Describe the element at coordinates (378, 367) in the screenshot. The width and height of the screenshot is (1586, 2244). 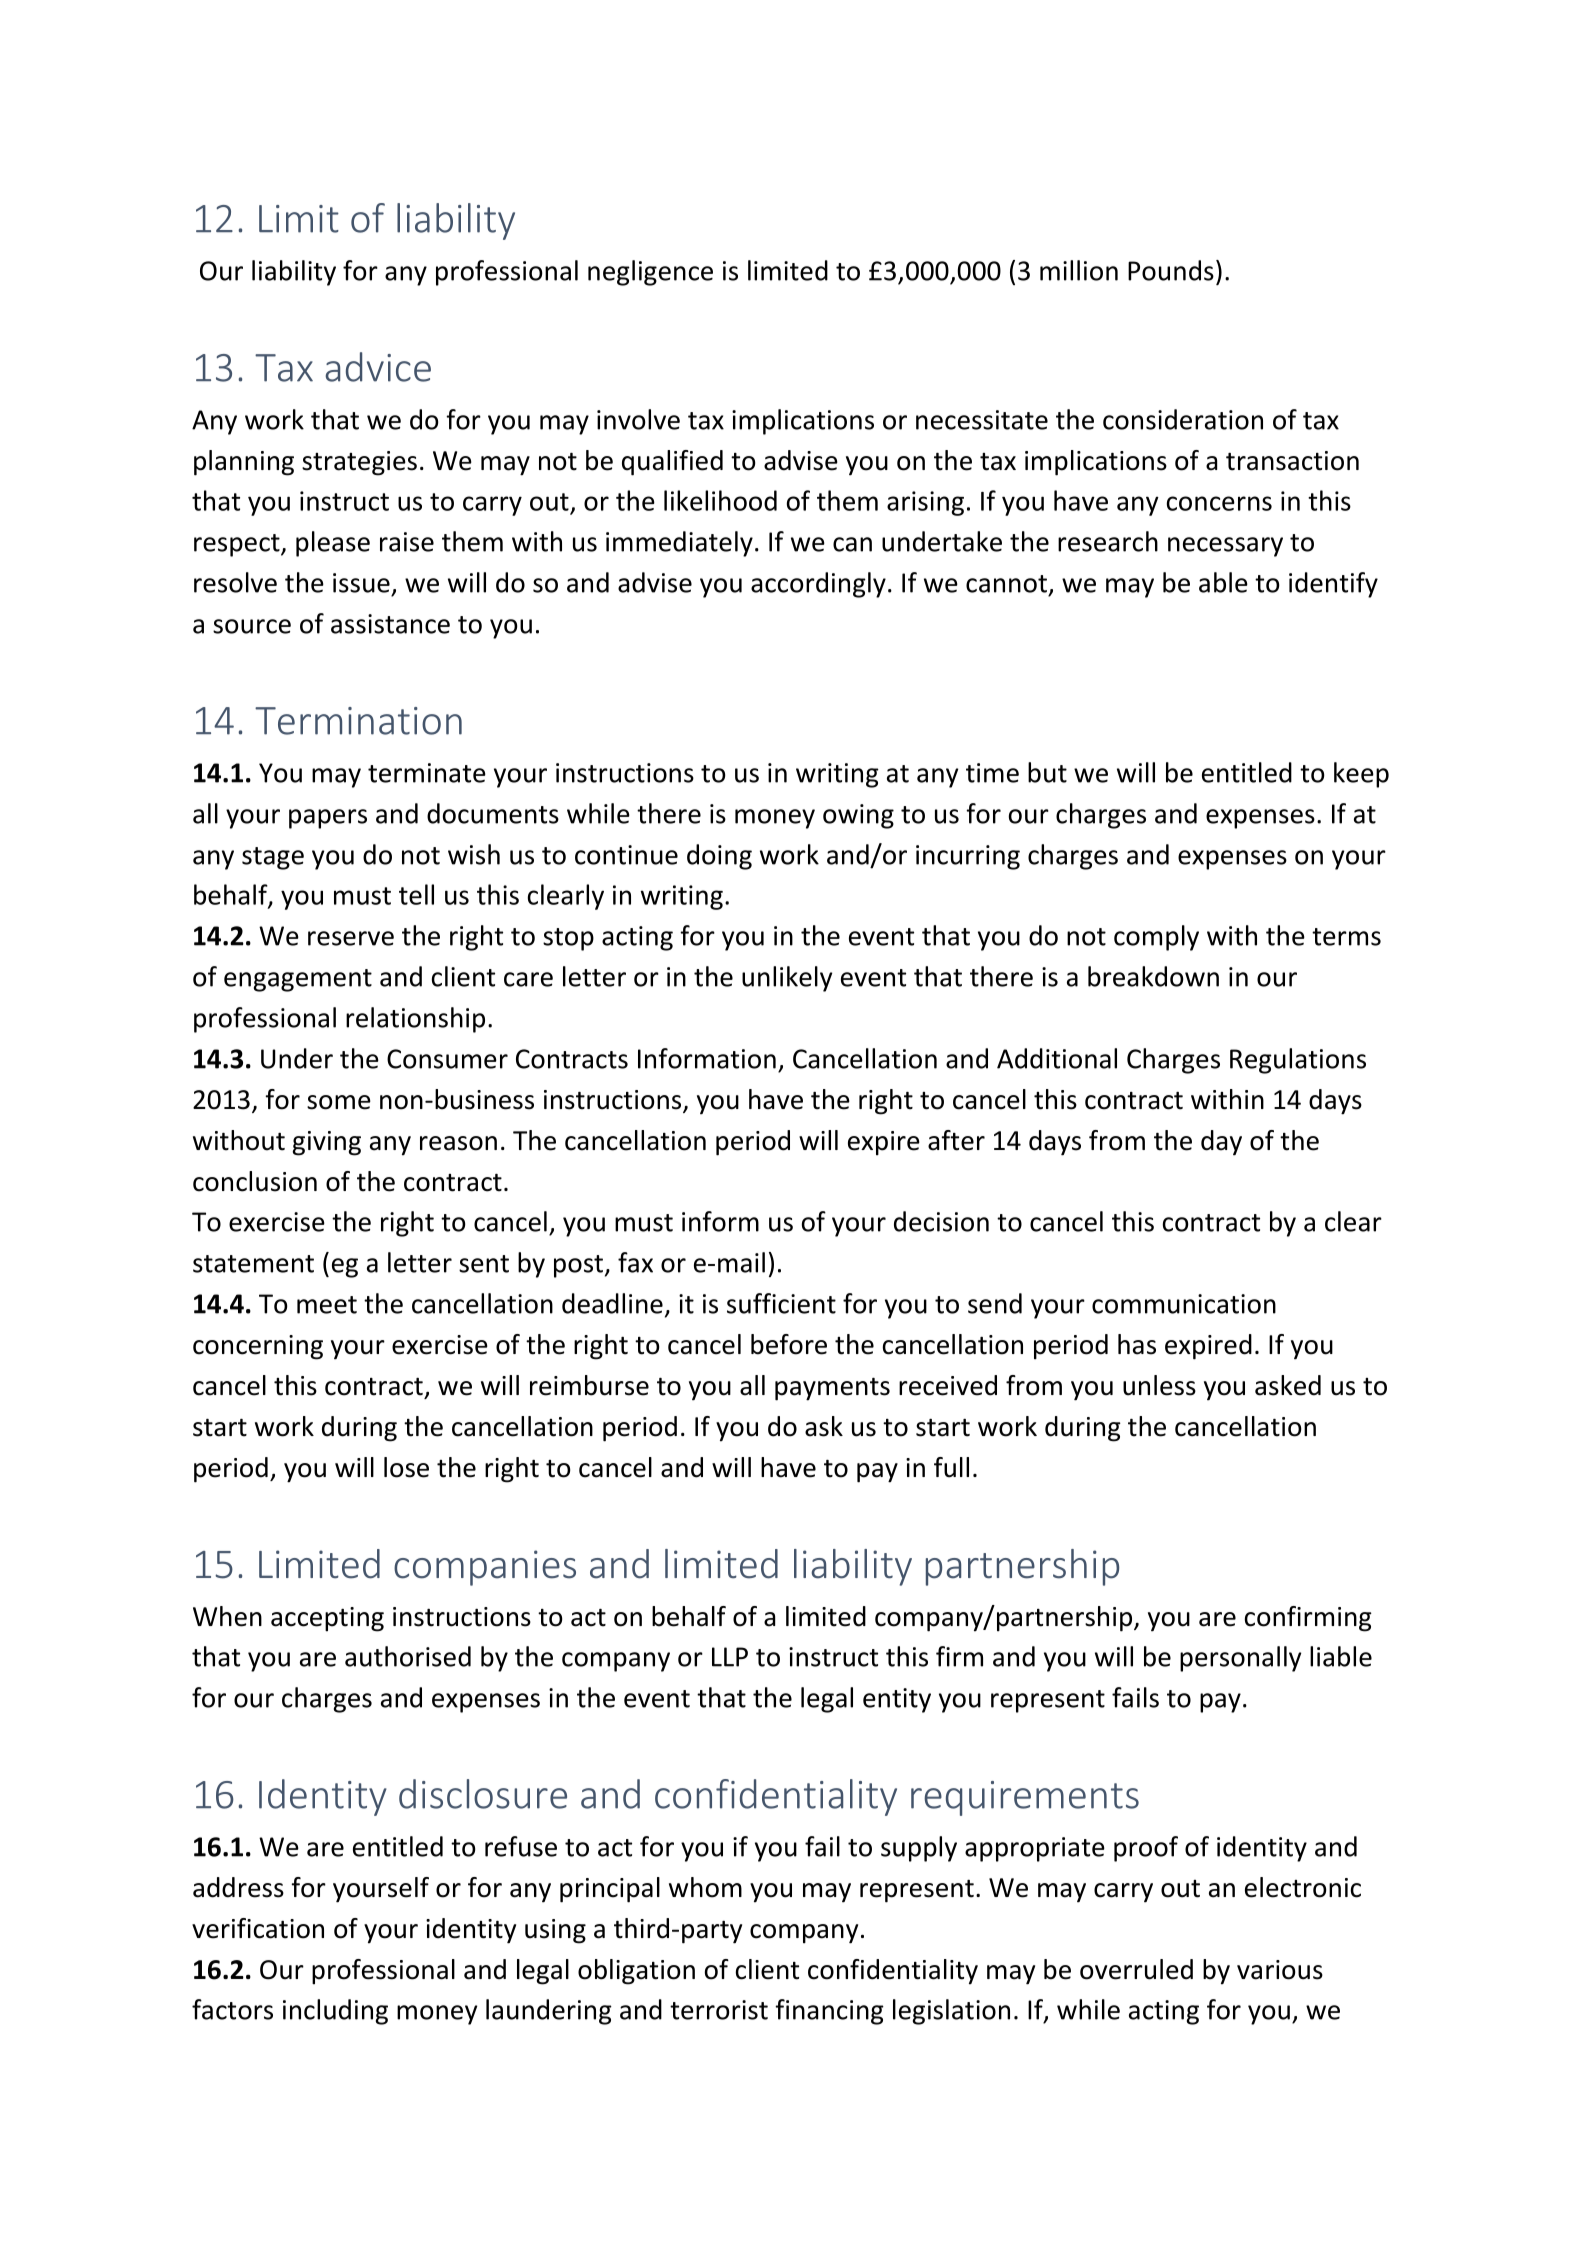
I see `advice` at that location.
